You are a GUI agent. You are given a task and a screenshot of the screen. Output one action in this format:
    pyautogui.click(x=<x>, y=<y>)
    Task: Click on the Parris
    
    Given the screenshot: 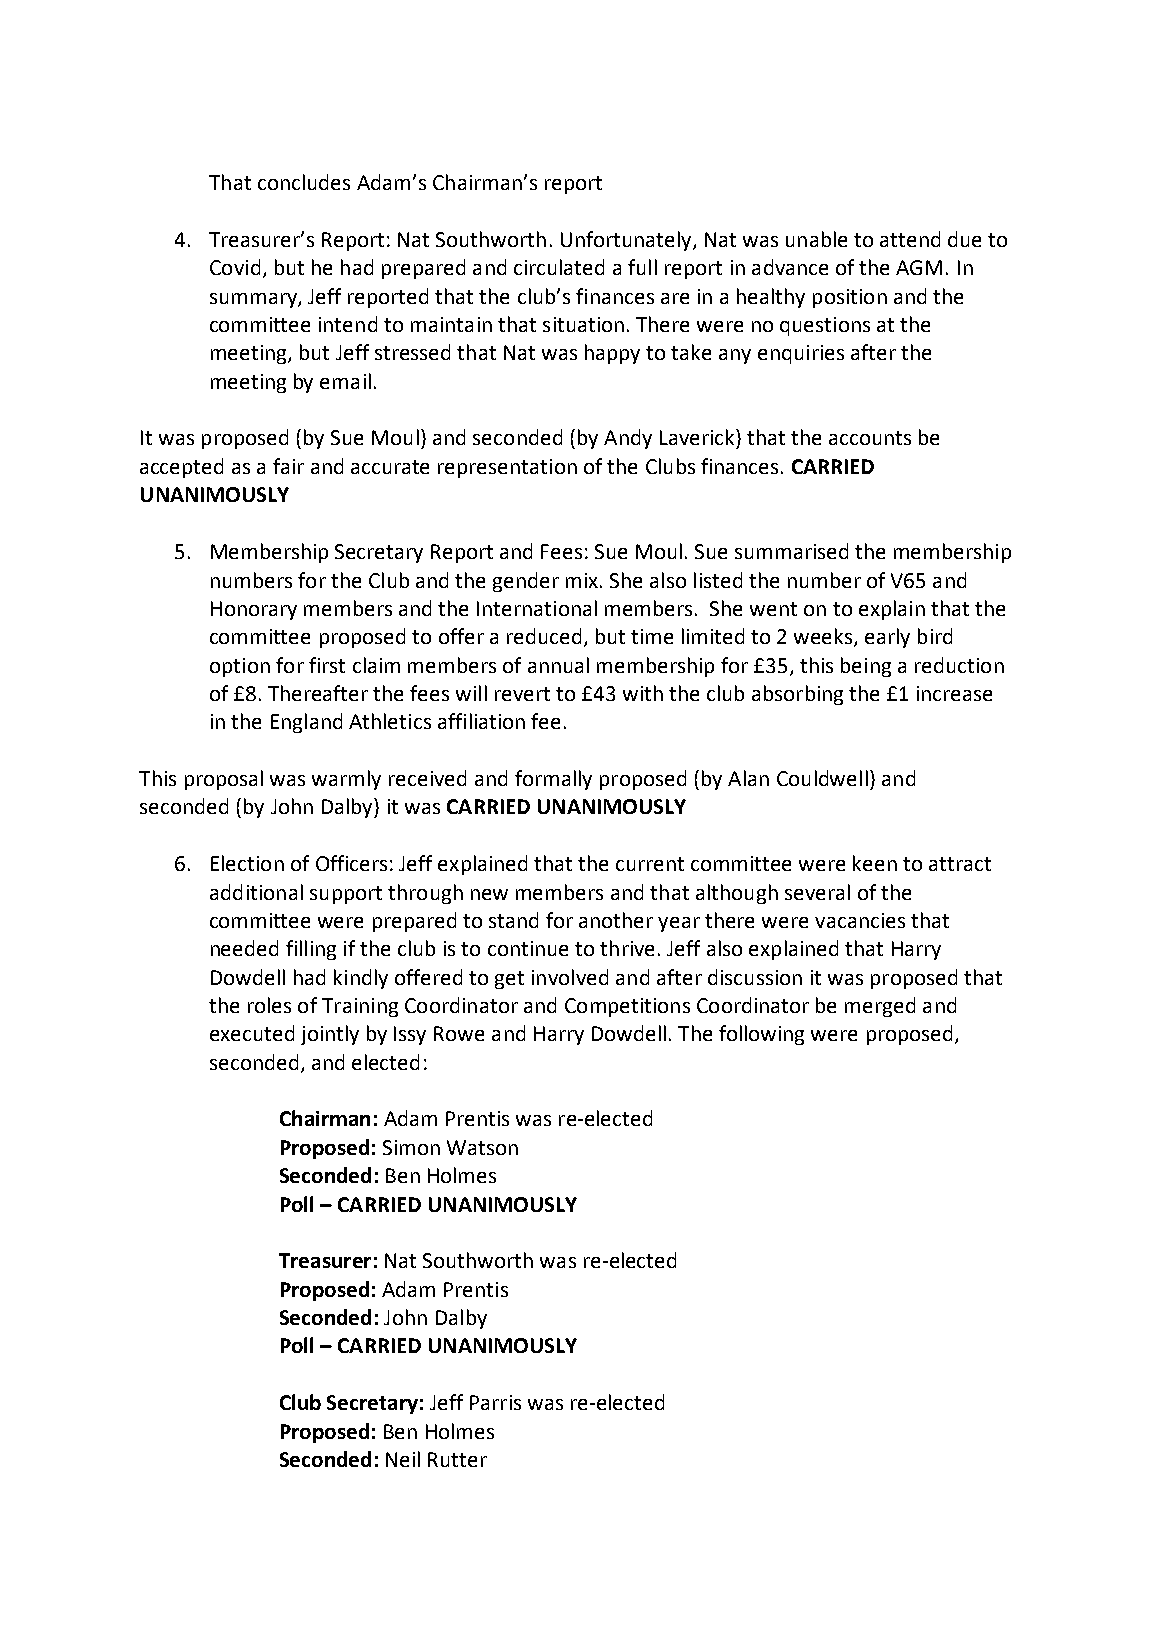 What is the action you would take?
    pyautogui.click(x=495, y=1402)
